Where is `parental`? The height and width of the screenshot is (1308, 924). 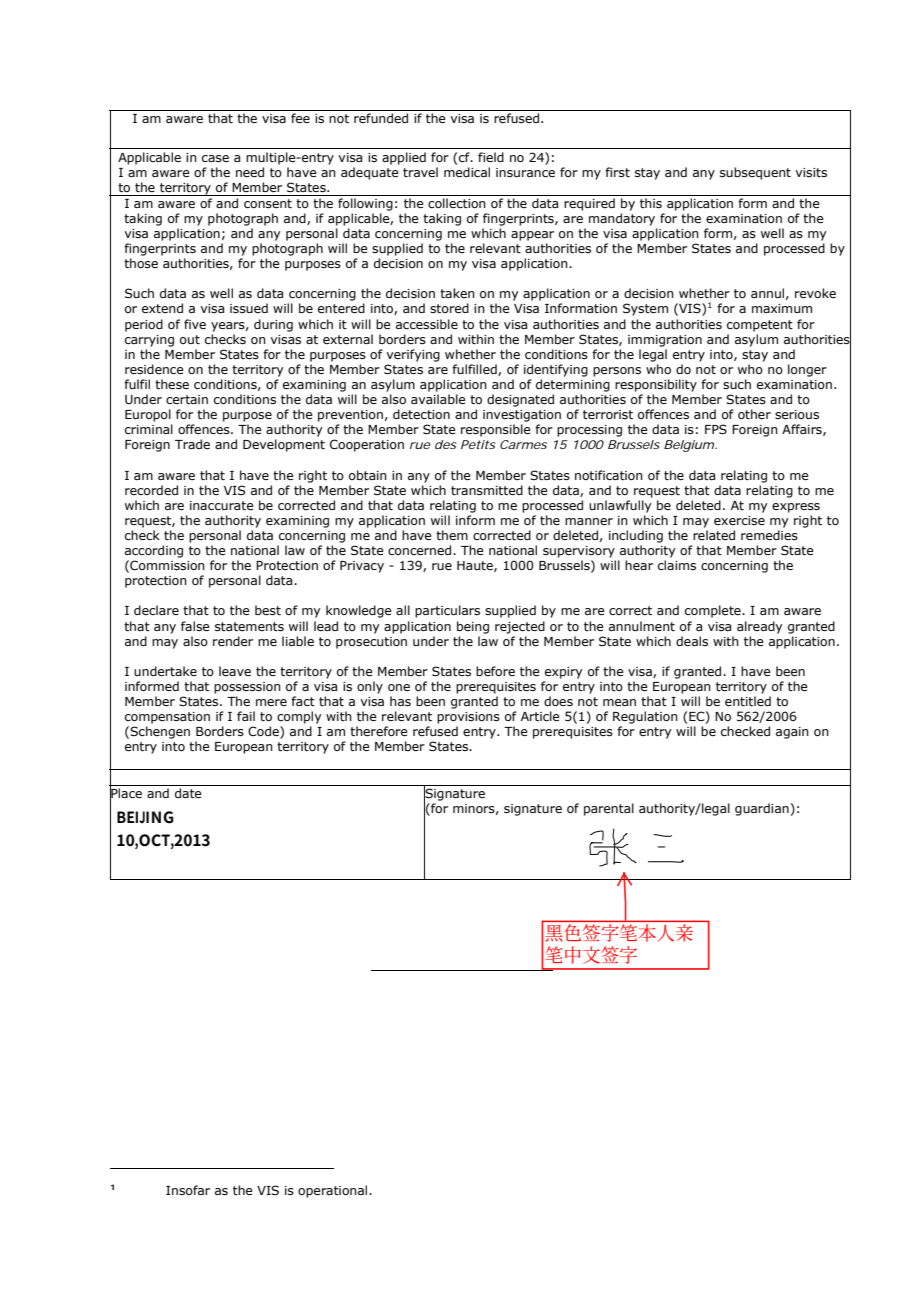
parental is located at coordinates (609, 809).
